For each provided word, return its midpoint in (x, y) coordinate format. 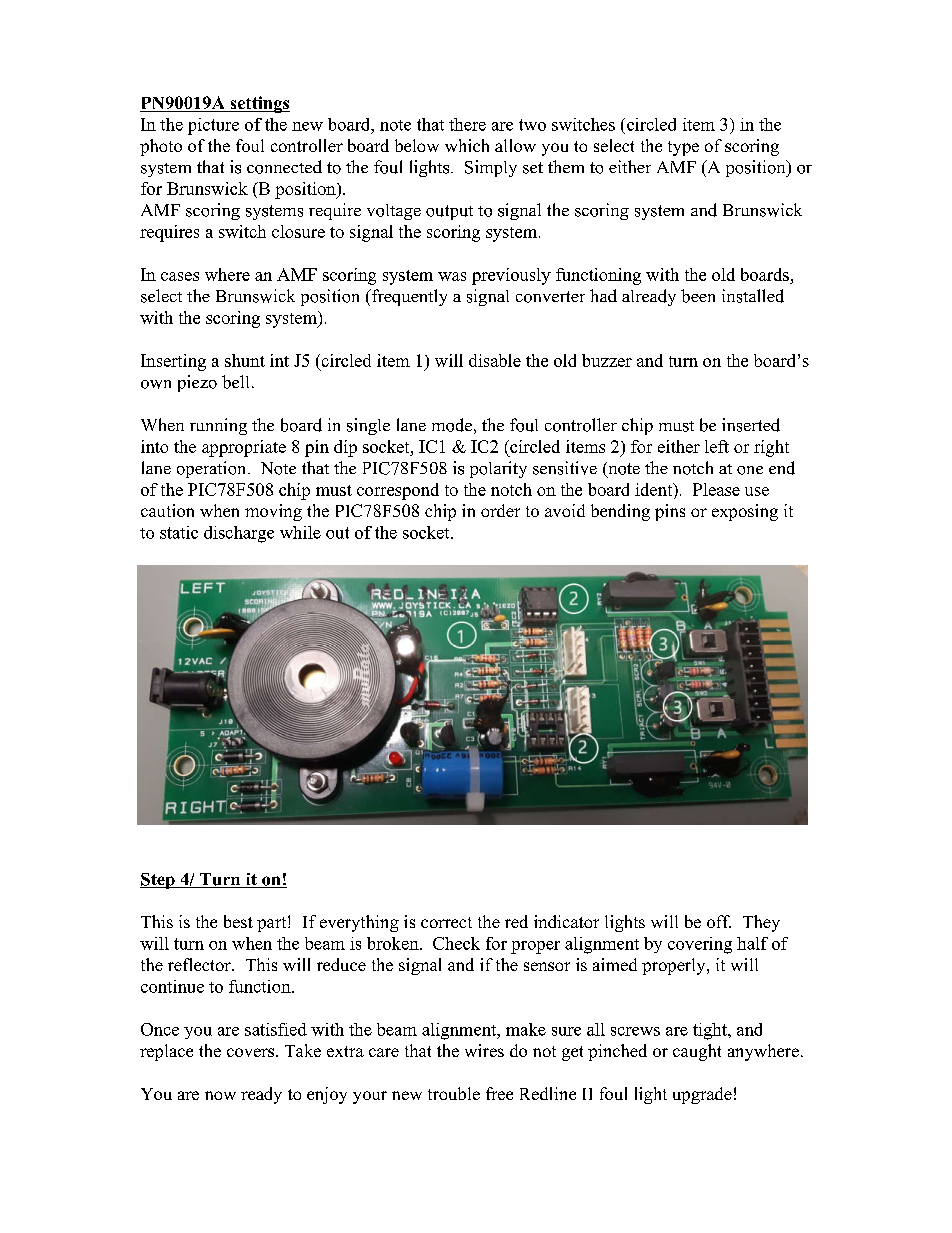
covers (252, 1052)
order (500, 510)
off (719, 921)
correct (446, 922)
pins (670, 512)
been (698, 296)
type (683, 148)
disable (495, 360)
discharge (239, 534)
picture (213, 126)
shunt (245, 360)
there (467, 124)
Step (158, 881)
